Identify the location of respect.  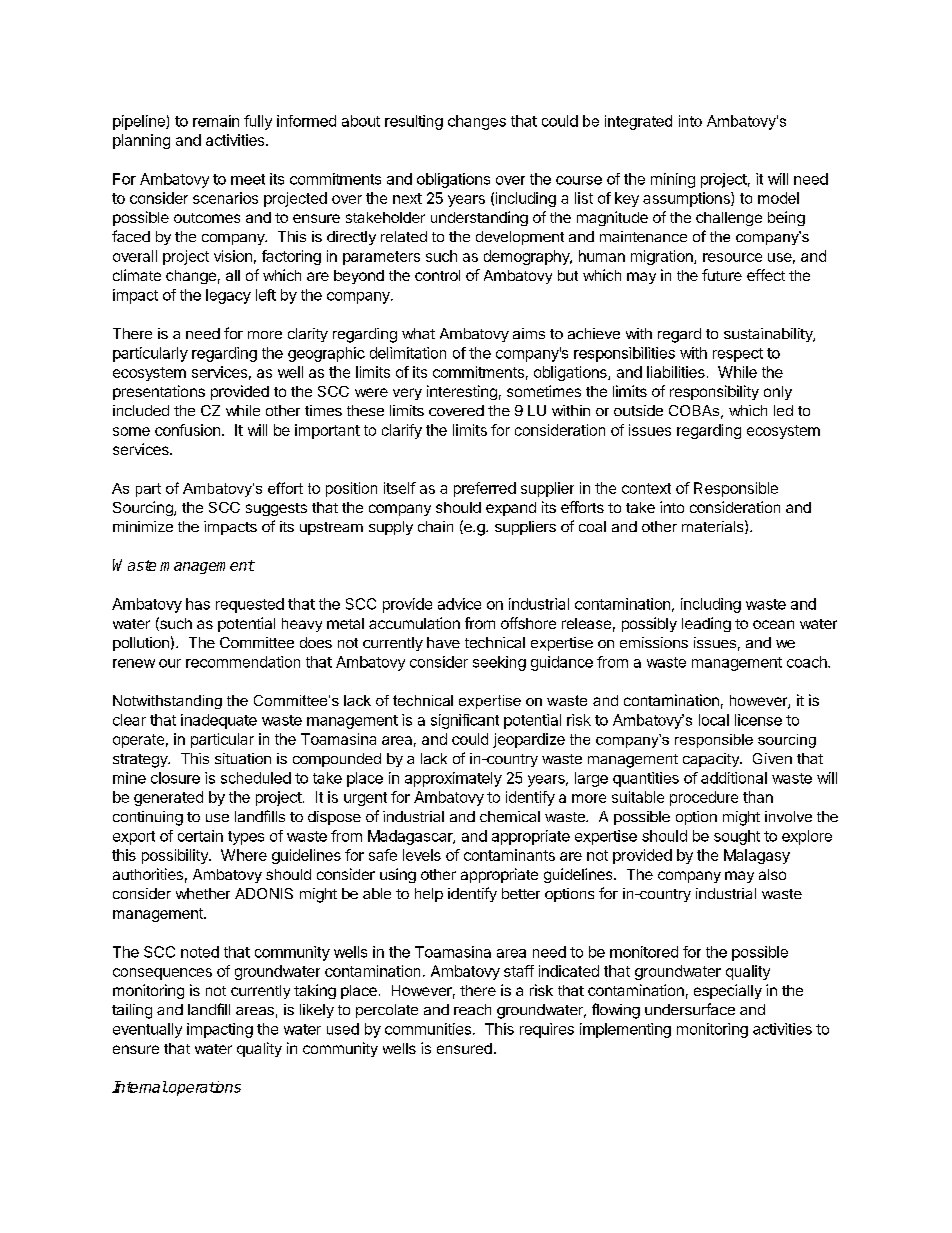
(738, 355).
